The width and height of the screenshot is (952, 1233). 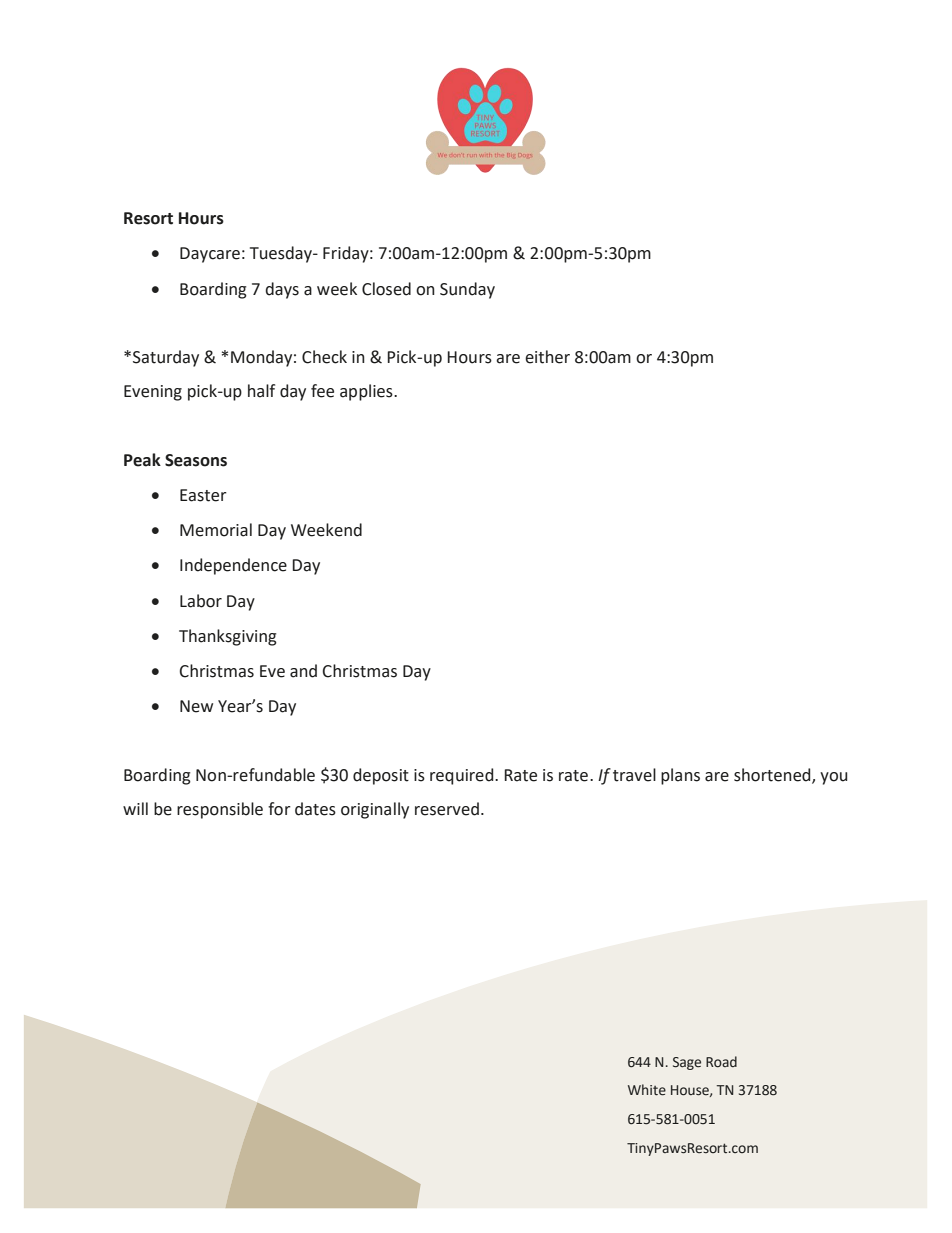 What do you see at coordinates (773, 775) in the screenshot?
I see `shortened` at bounding box center [773, 775].
